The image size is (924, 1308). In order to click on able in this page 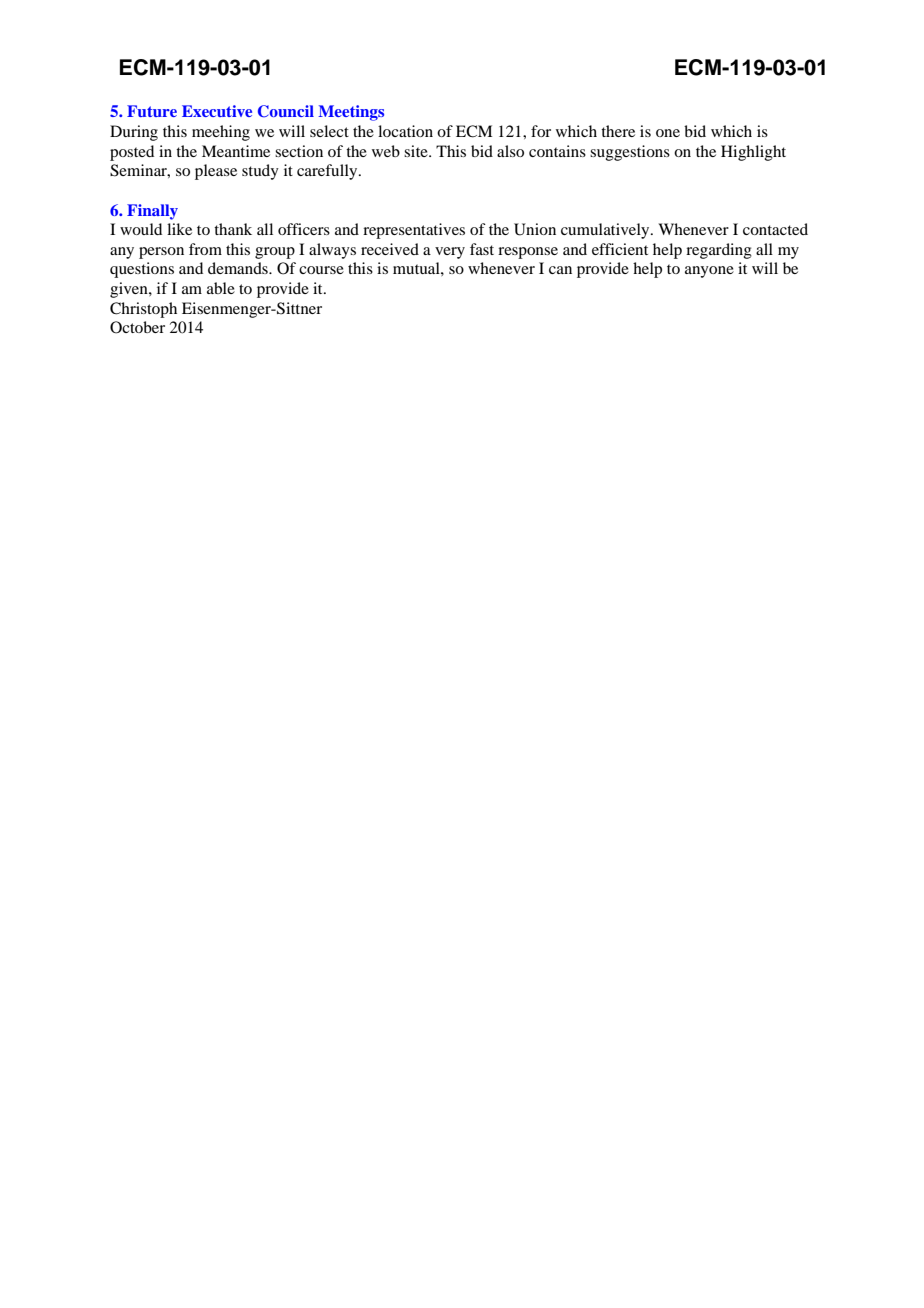, I will do `click(221, 288)`.
